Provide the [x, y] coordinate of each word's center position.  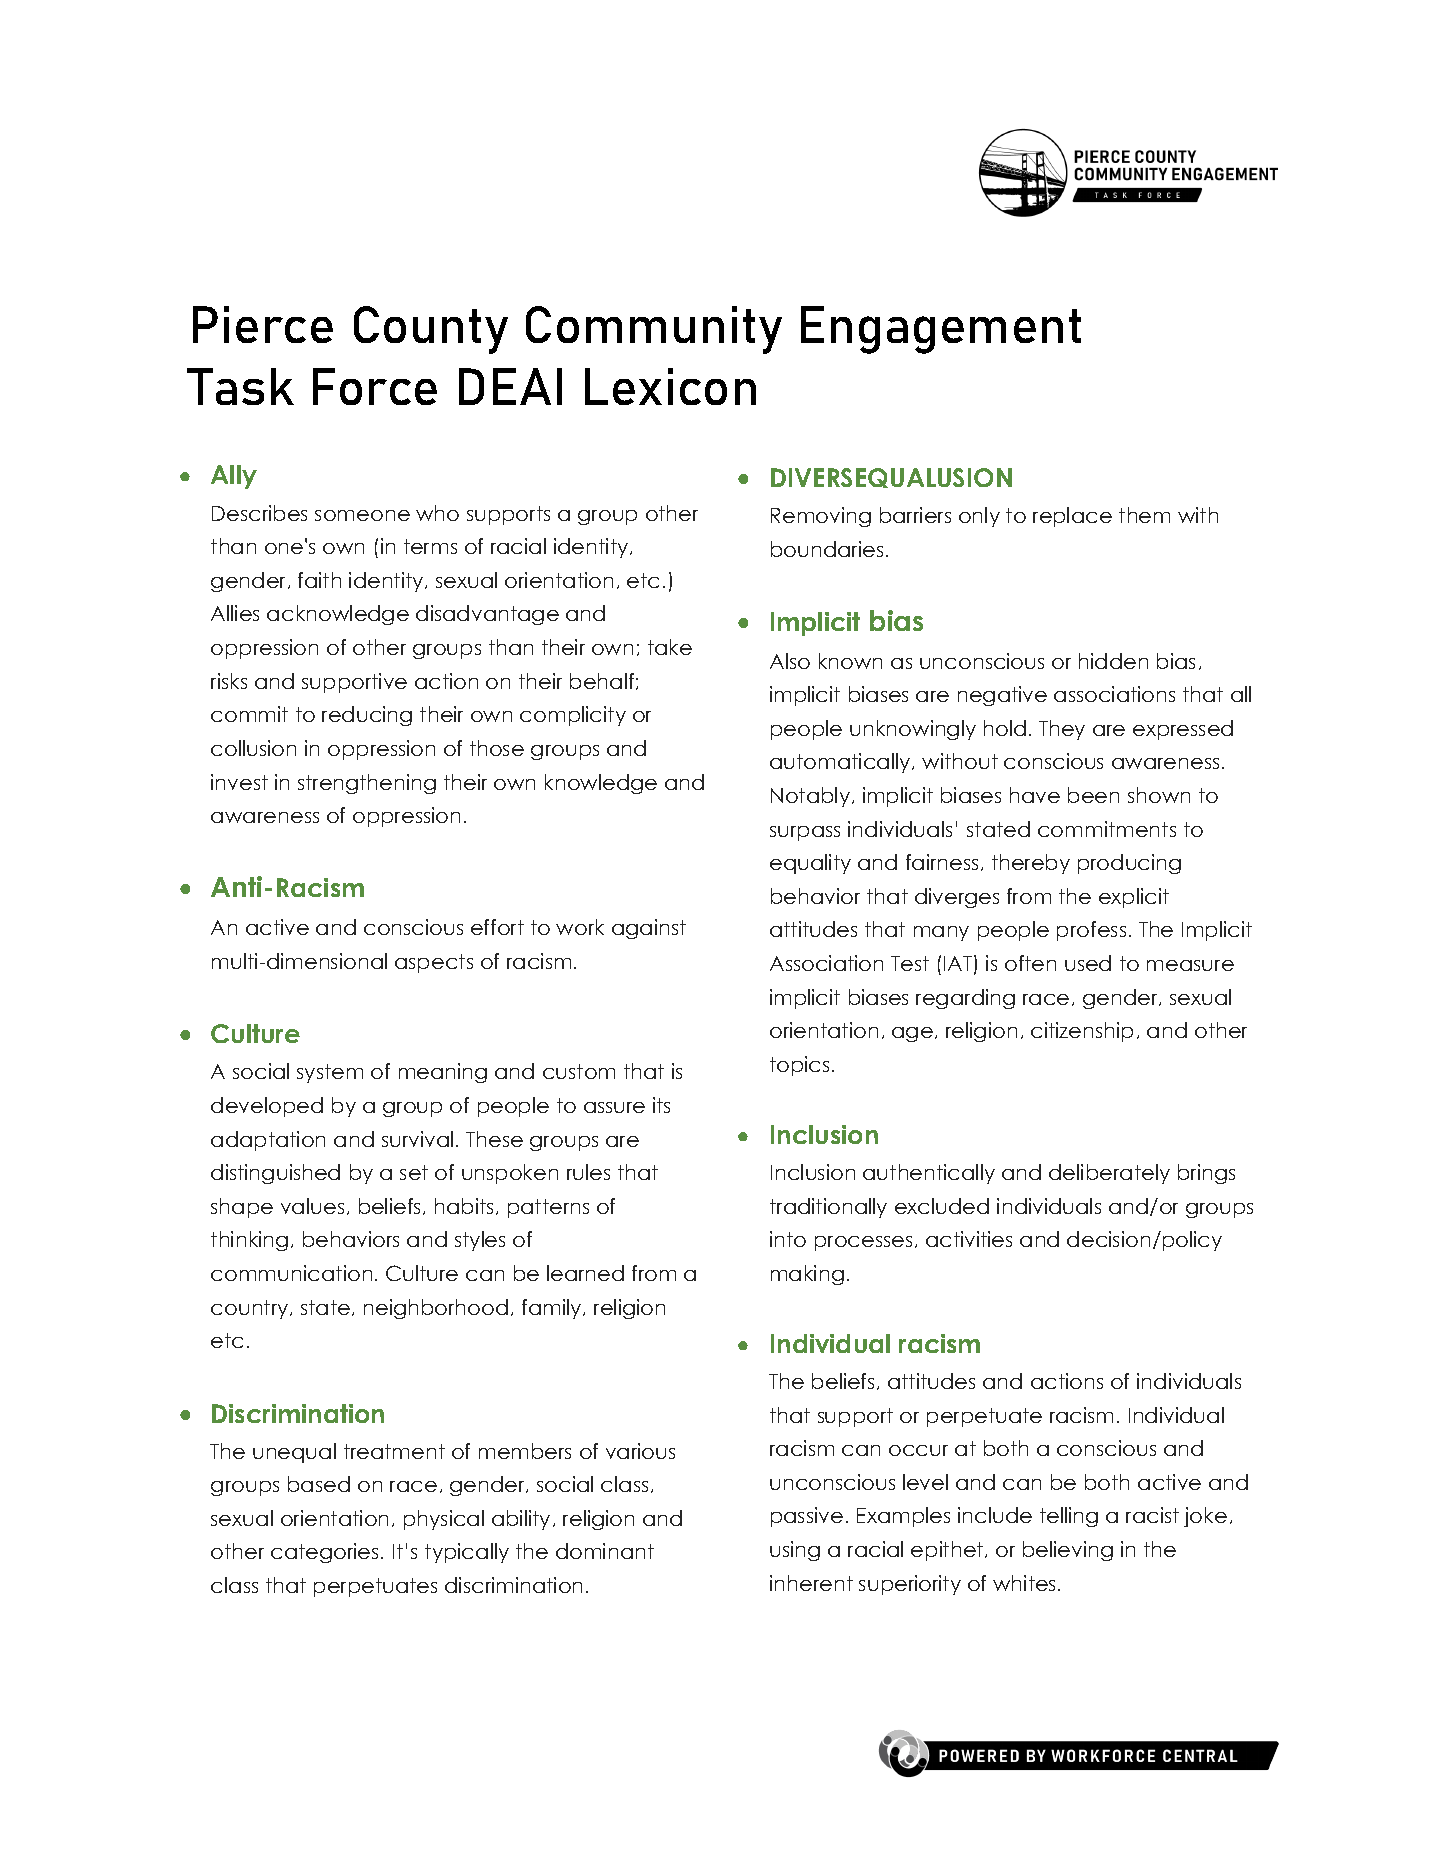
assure [614, 1107]
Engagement [941, 330]
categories [324, 1553]
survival [417, 1139]
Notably [812, 797]
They [1062, 730]
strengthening [367, 784]
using [795, 1551]
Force [375, 386]
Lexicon [670, 386]
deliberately [1109, 1174]
